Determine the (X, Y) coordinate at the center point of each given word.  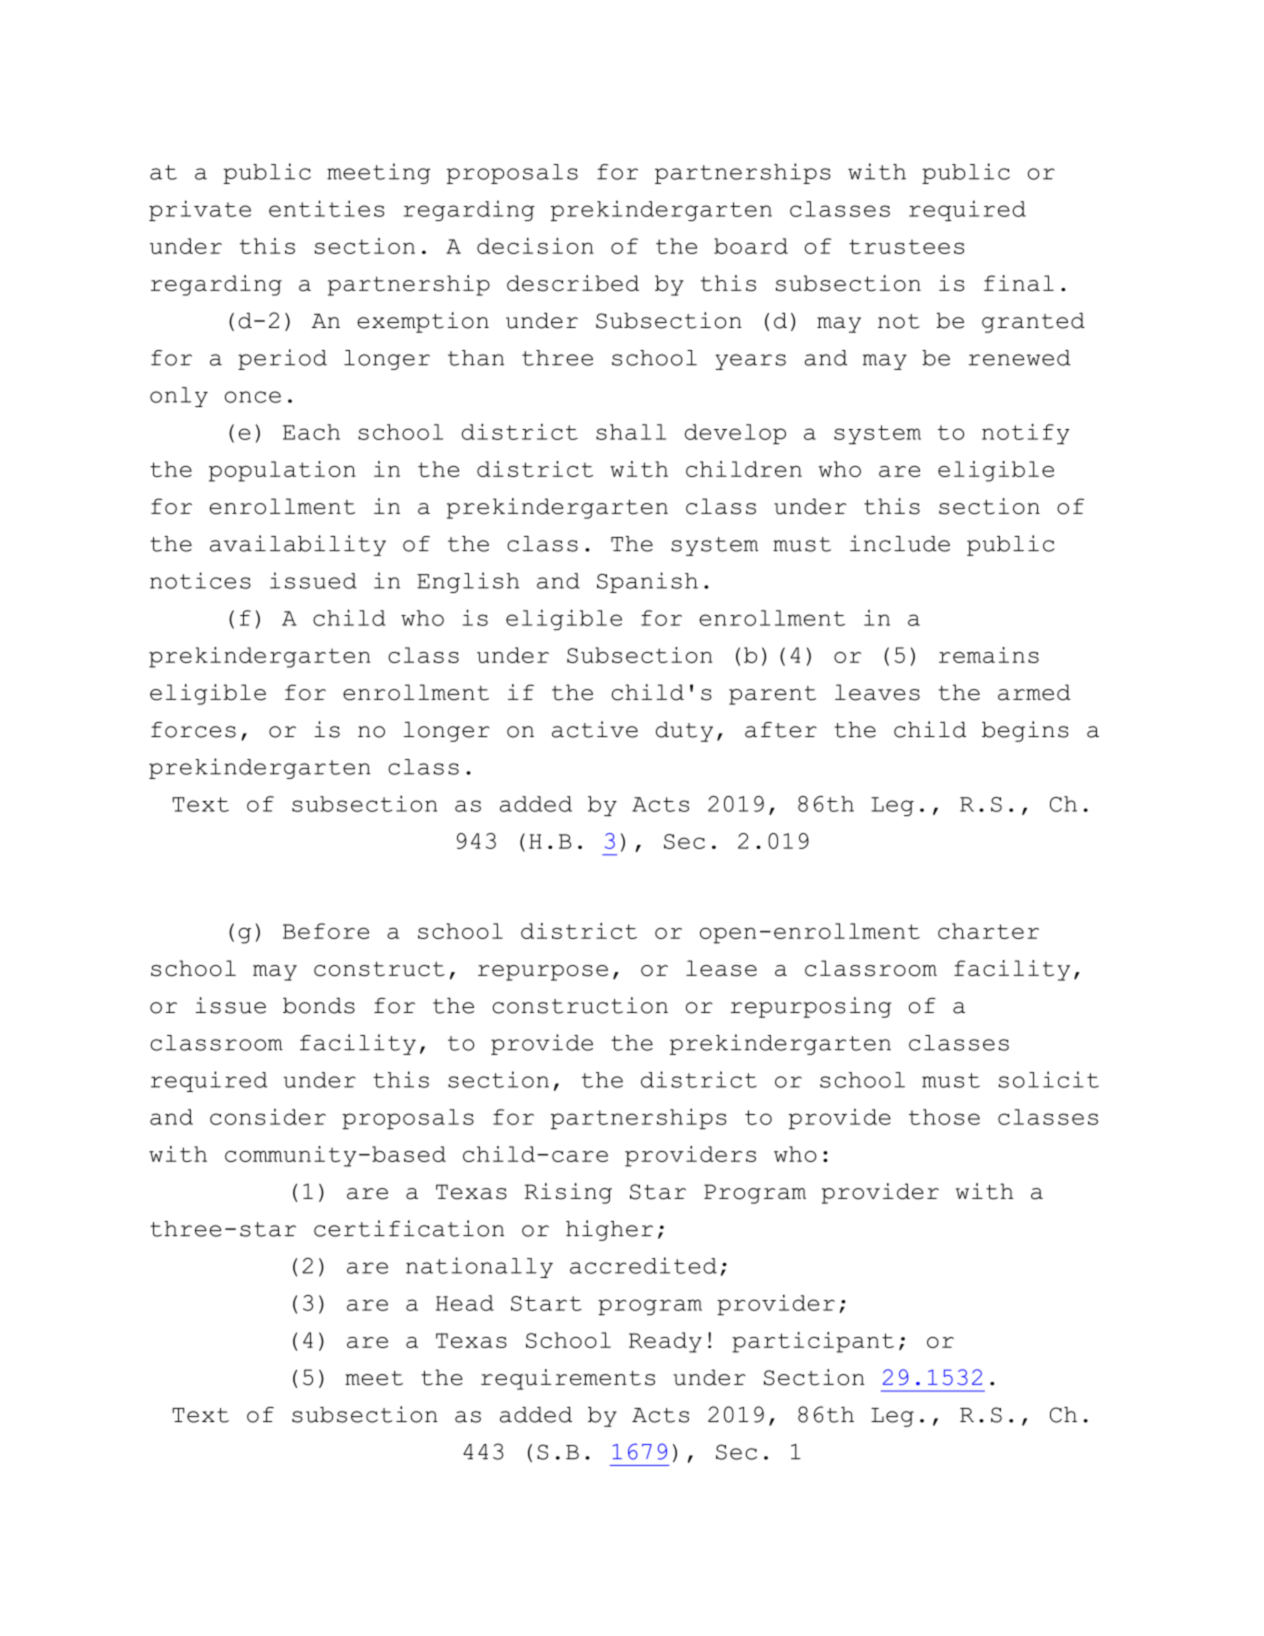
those (944, 1117)
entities (326, 208)
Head (465, 1303)
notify (1026, 433)
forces (193, 730)
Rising (568, 1193)
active (595, 729)
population (282, 471)
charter (988, 931)
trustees (906, 246)
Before (326, 931)
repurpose (543, 973)
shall (631, 432)
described (573, 283)
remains (989, 655)
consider (268, 1117)
